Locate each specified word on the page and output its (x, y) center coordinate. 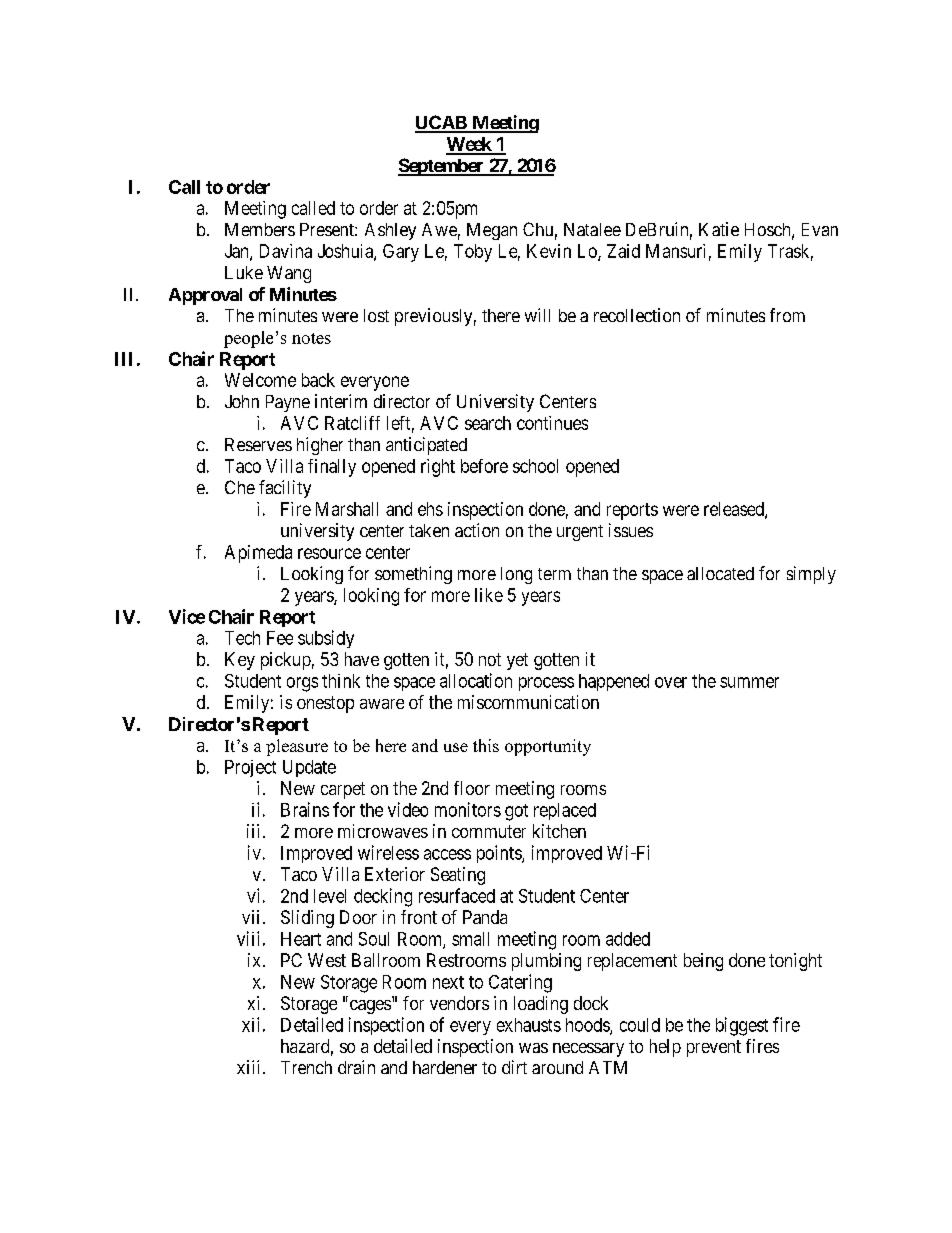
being (703, 962)
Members (260, 229)
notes (311, 338)
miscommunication (528, 702)
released (735, 510)
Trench (306, 1067)
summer (749, 682)
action (477, 530)
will (537, 315)
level (330, 896)
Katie (719, 229)
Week (470, 145)
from (787, 315)
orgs (302, 684)
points (500, 854)
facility (285, 489)
